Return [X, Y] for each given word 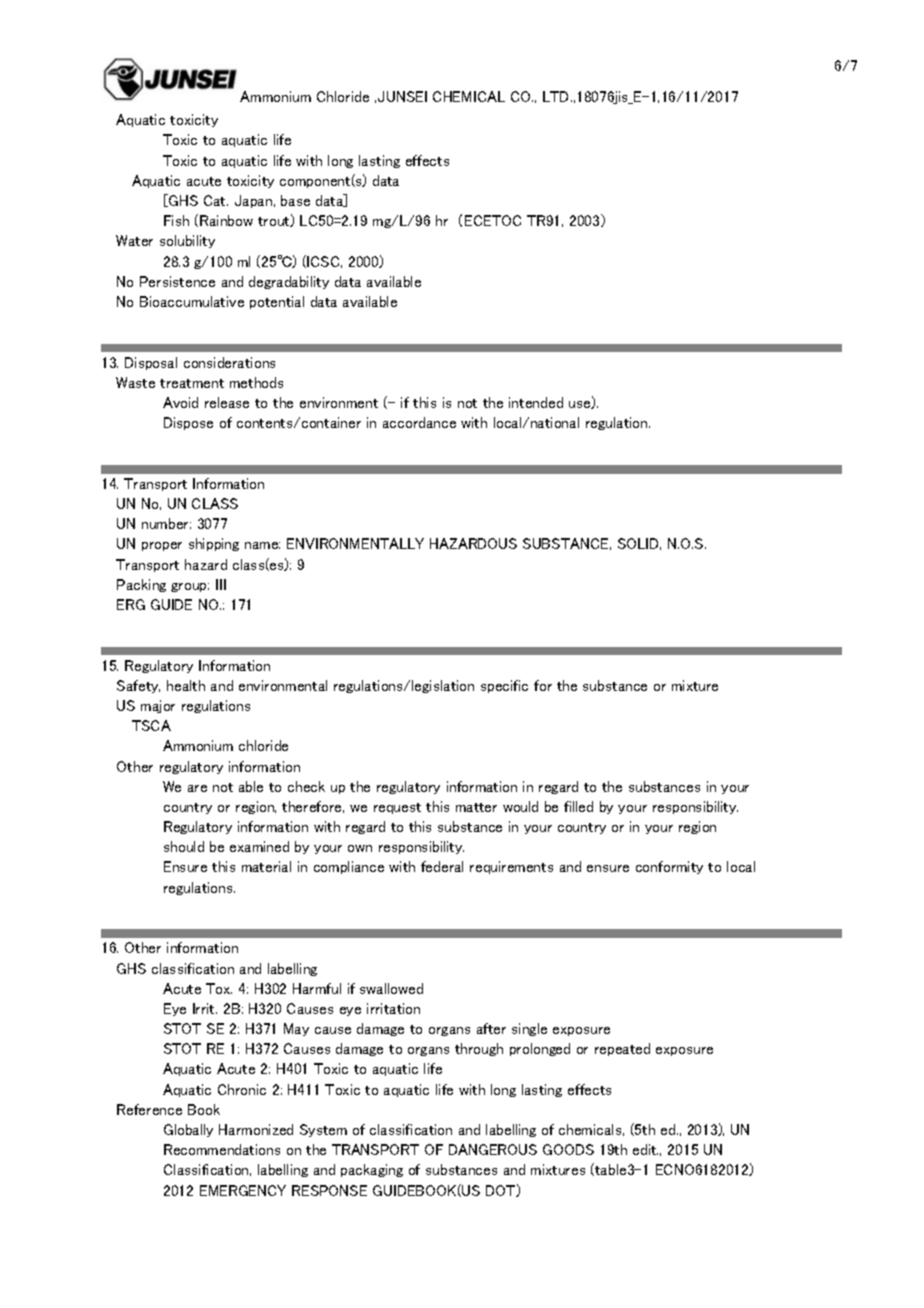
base [295, 200]
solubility [187, 241]
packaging [372, 1170]
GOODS [568, 1149]
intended [536, 402]
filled [578, 806]
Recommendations [222, 1149]
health [186, 685]
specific [504, 686]
